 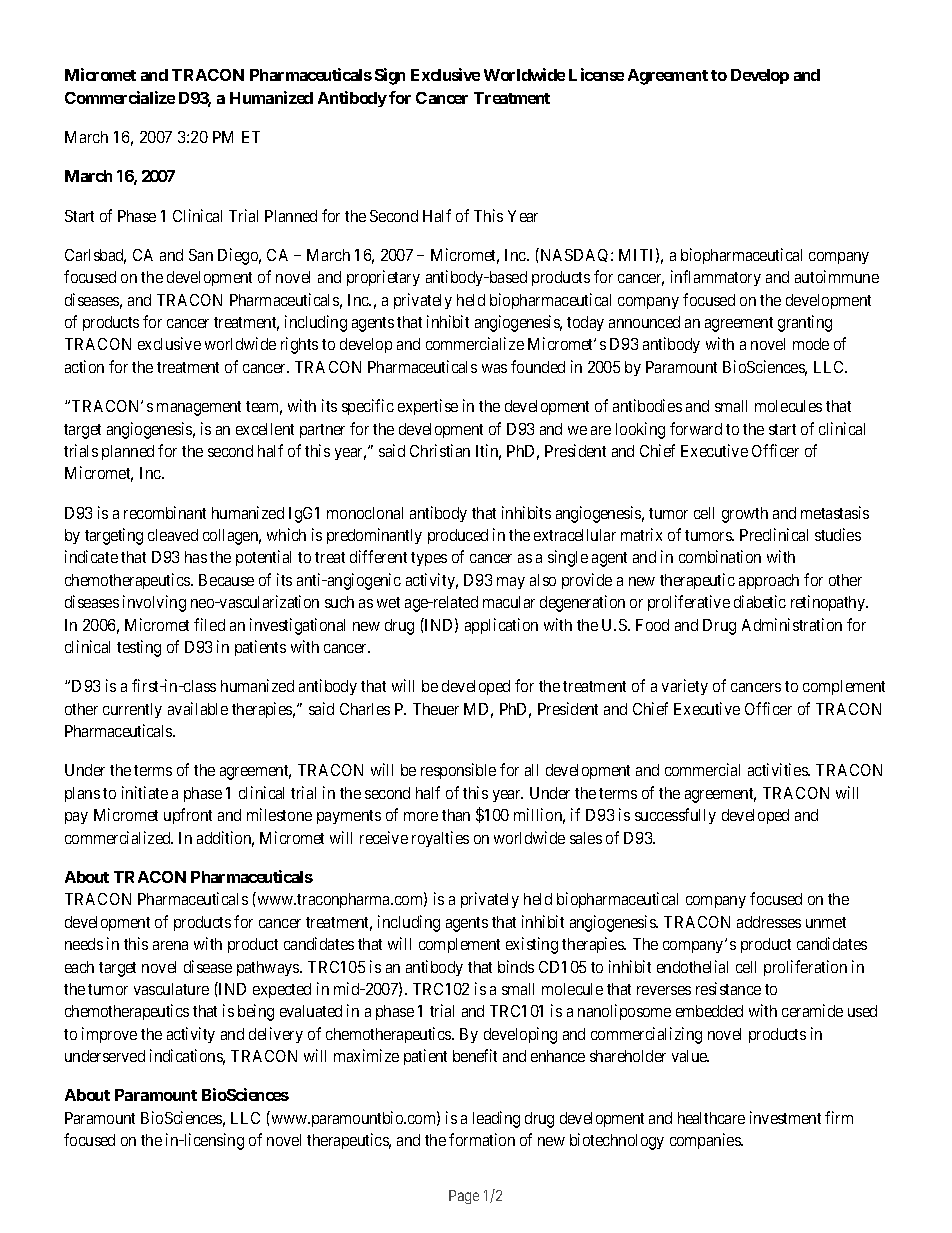 What do you see at coordinates (390, 76) in the document?
I see `Sign` at bounding box center [390, 76].
